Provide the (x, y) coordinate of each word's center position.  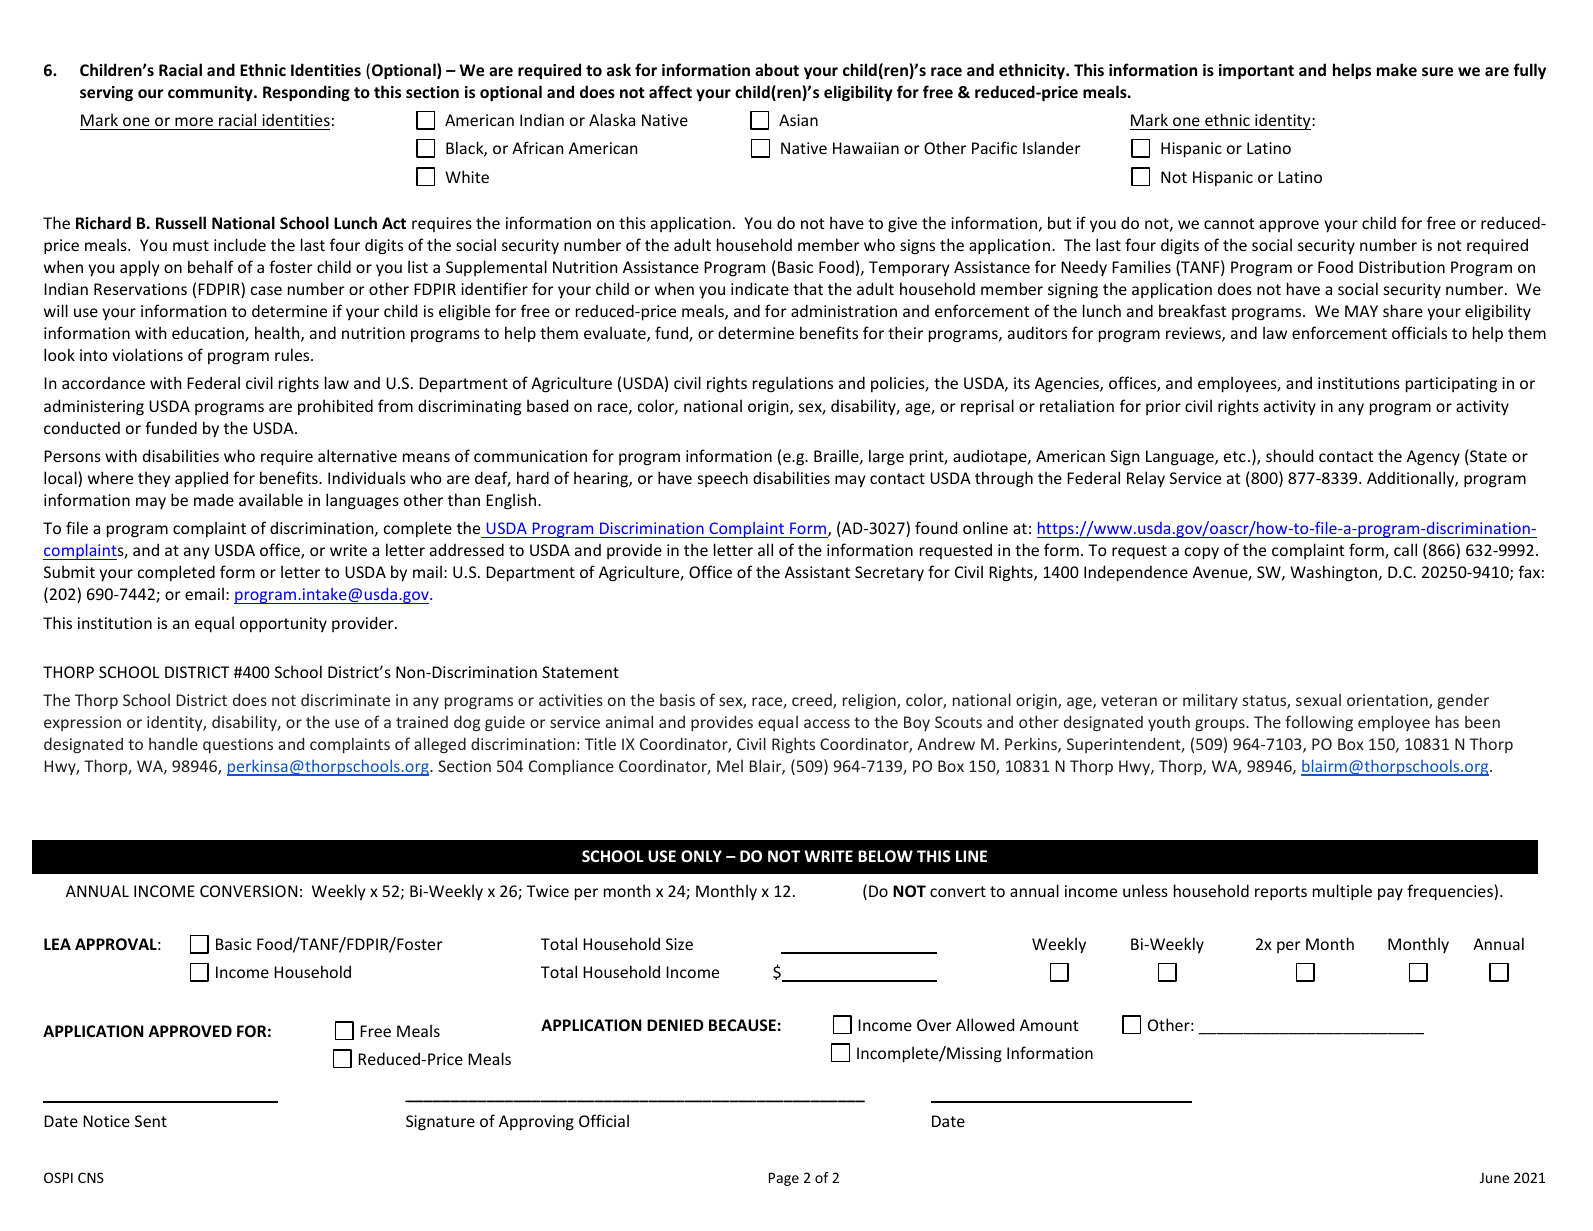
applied (201, 479)
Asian (798, 120)
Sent (151, 1121)
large (886, 457)
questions (238, 745)
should (1289, 455)
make (1397, 69)
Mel (730, 766)
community (211, 94)
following (1319, 723)
